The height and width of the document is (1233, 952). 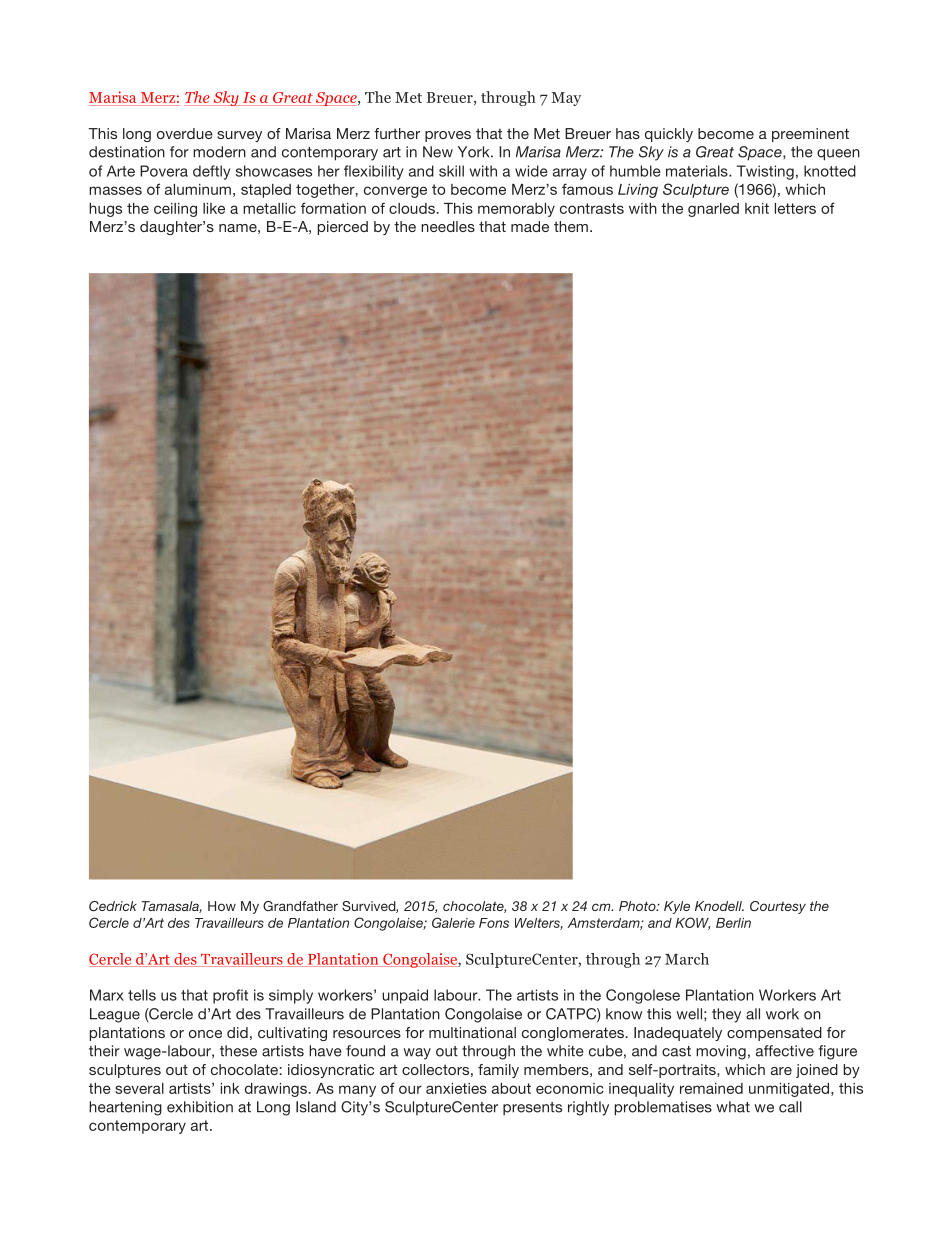 I want to click on are, so click(x=781, y=1071).
